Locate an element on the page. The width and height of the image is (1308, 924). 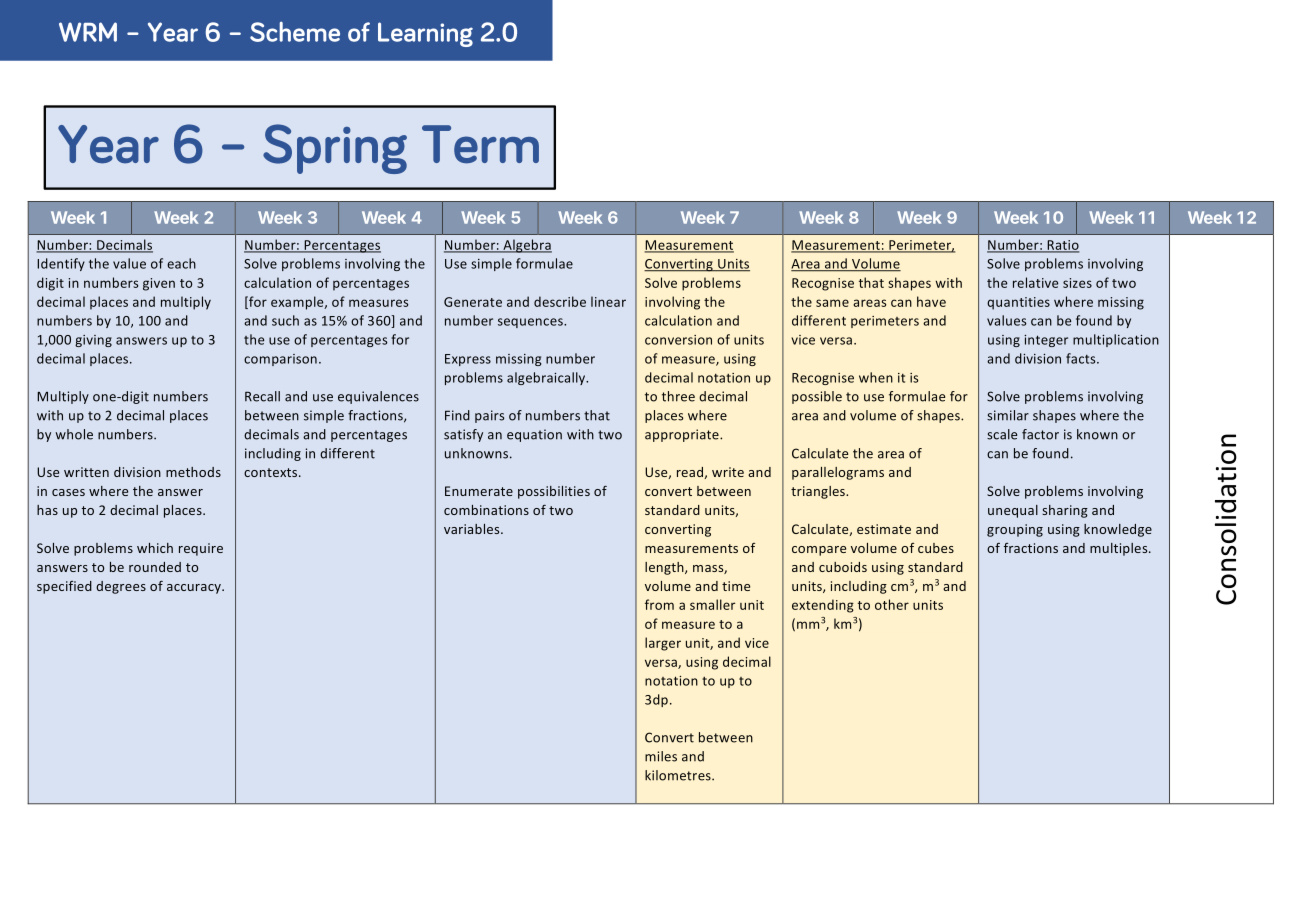
each is located at coordinates (181, 263).
